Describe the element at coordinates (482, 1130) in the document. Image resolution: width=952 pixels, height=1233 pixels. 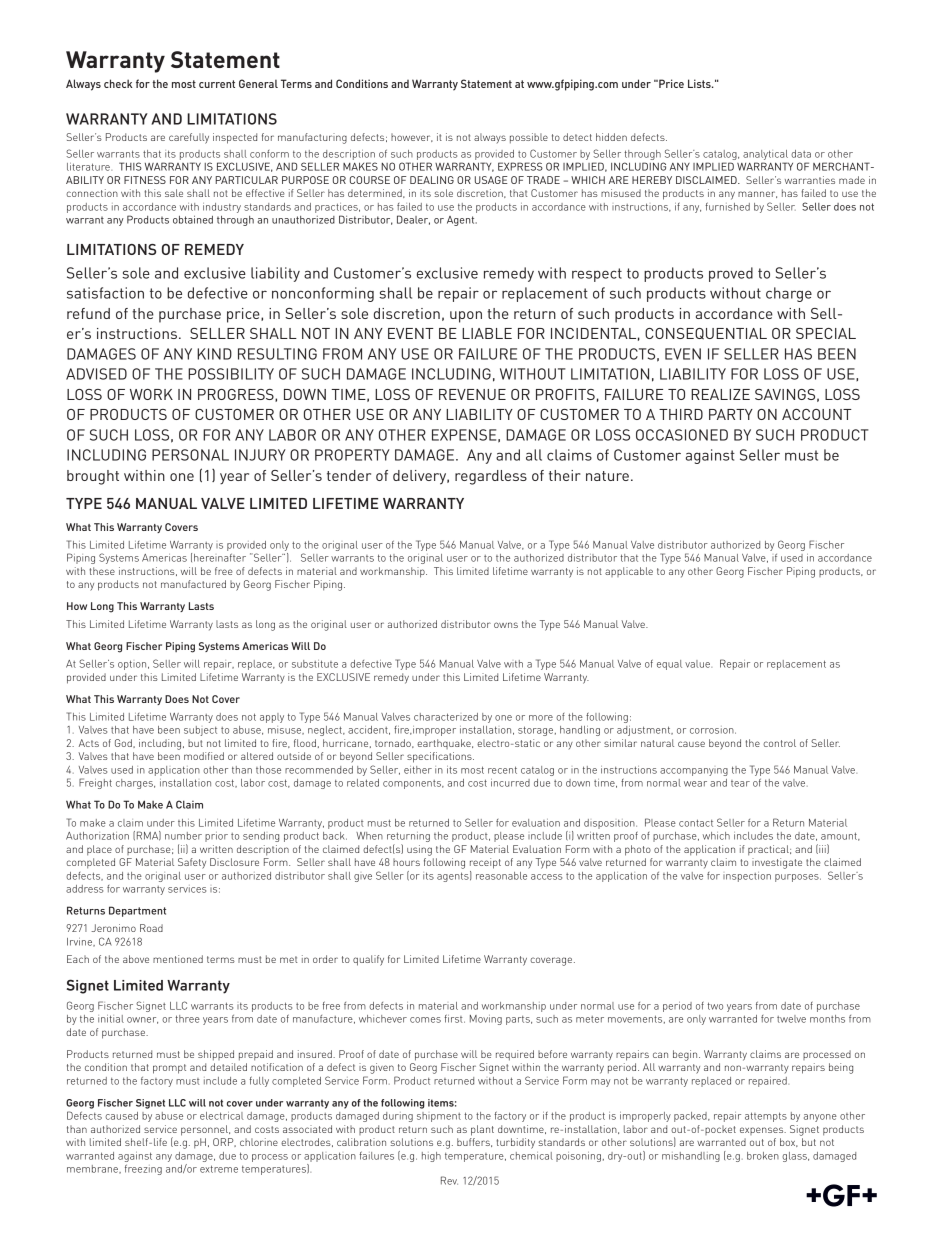
I see `plant` at that location.
